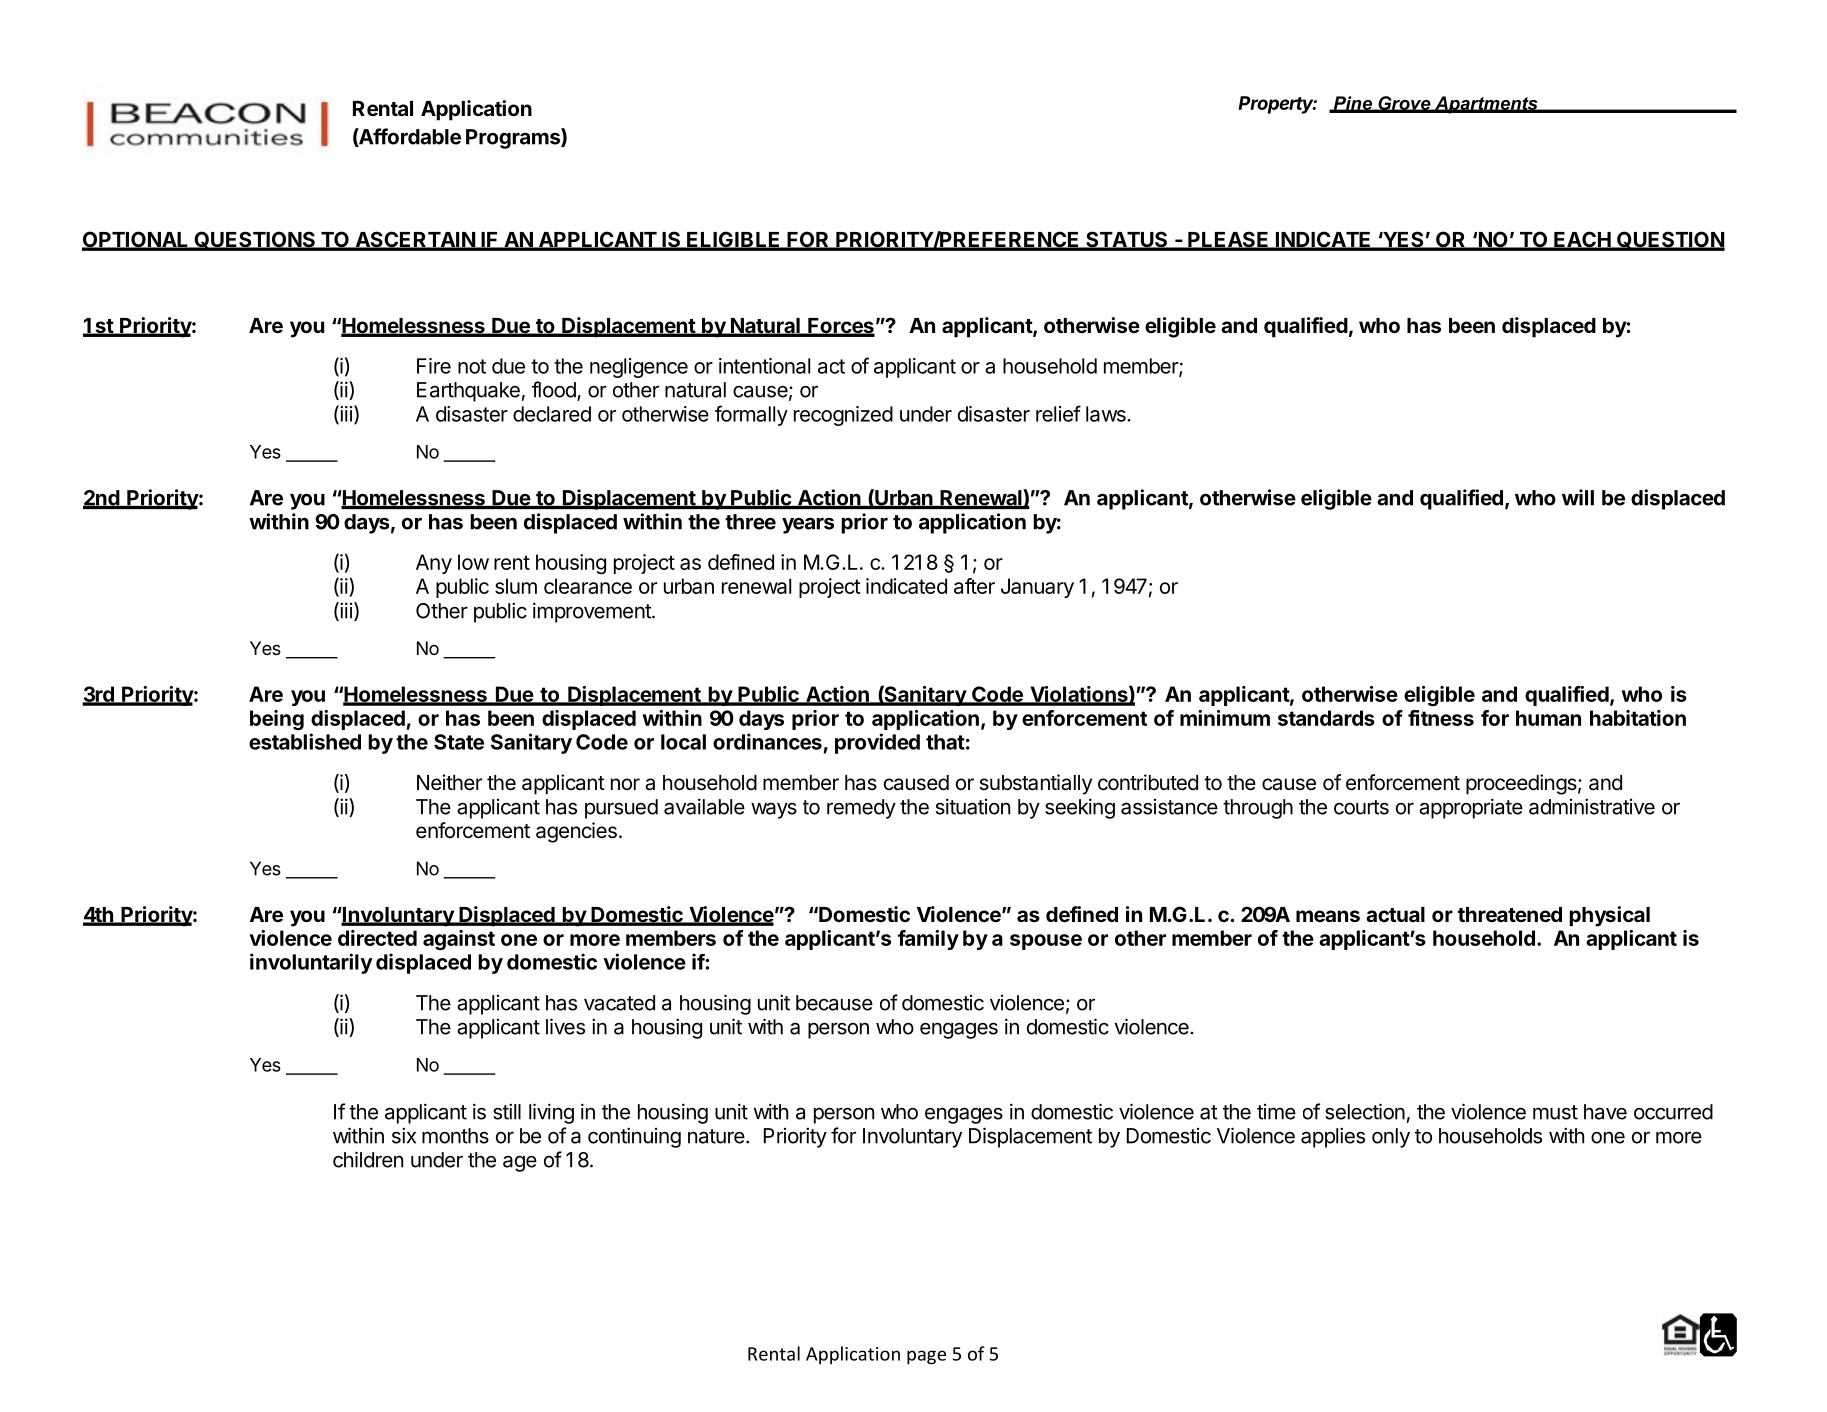 The width and height of the screenshot is (1827, 1412). Describe the element at coordinates (1510, 914) in the screenshot. I see `threatened` at that location.
